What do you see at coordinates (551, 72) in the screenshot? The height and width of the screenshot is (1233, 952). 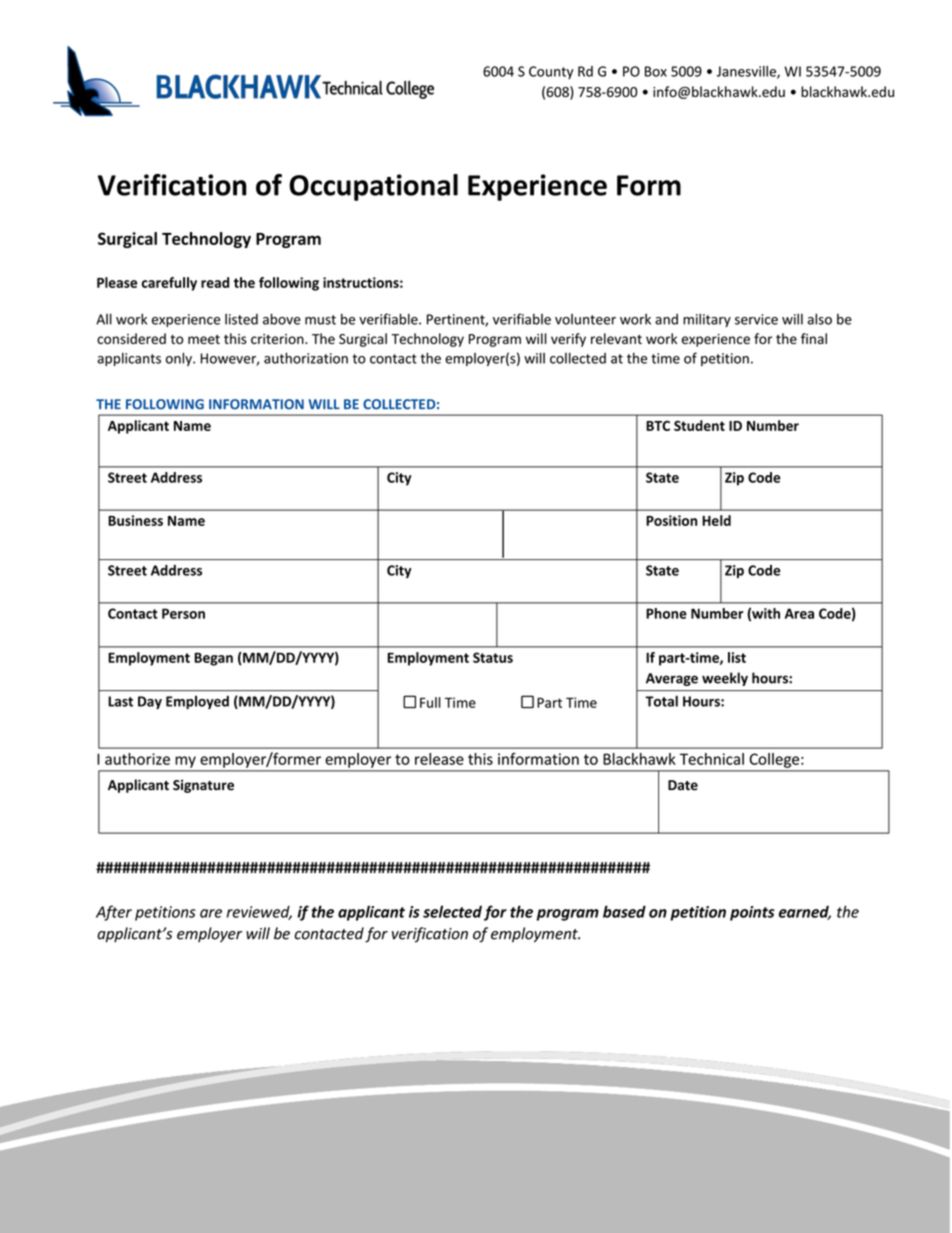 I see `County` at bounding box center [551, 72].
